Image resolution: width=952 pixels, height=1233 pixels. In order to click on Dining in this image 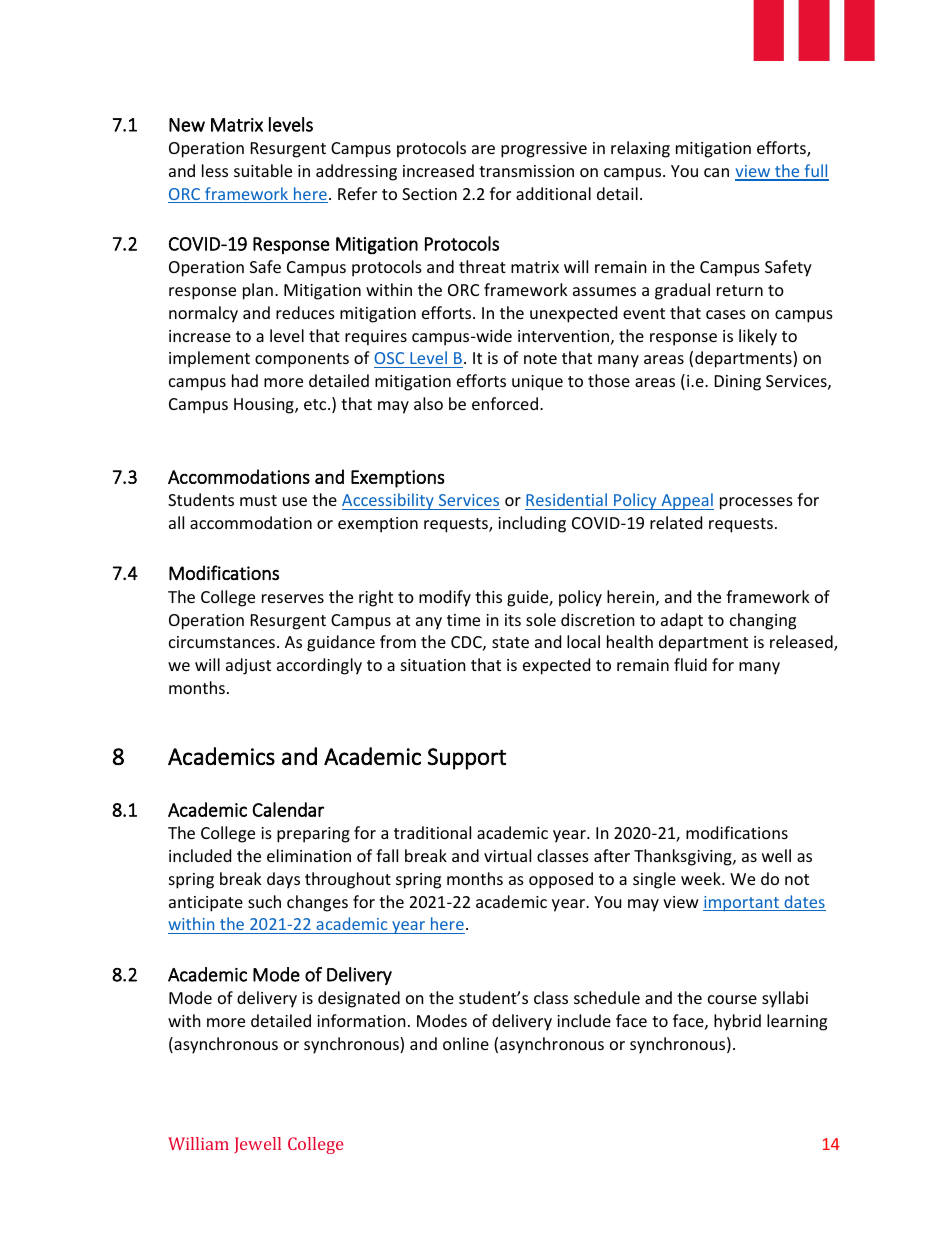, I will do `click(738, 383)`.
